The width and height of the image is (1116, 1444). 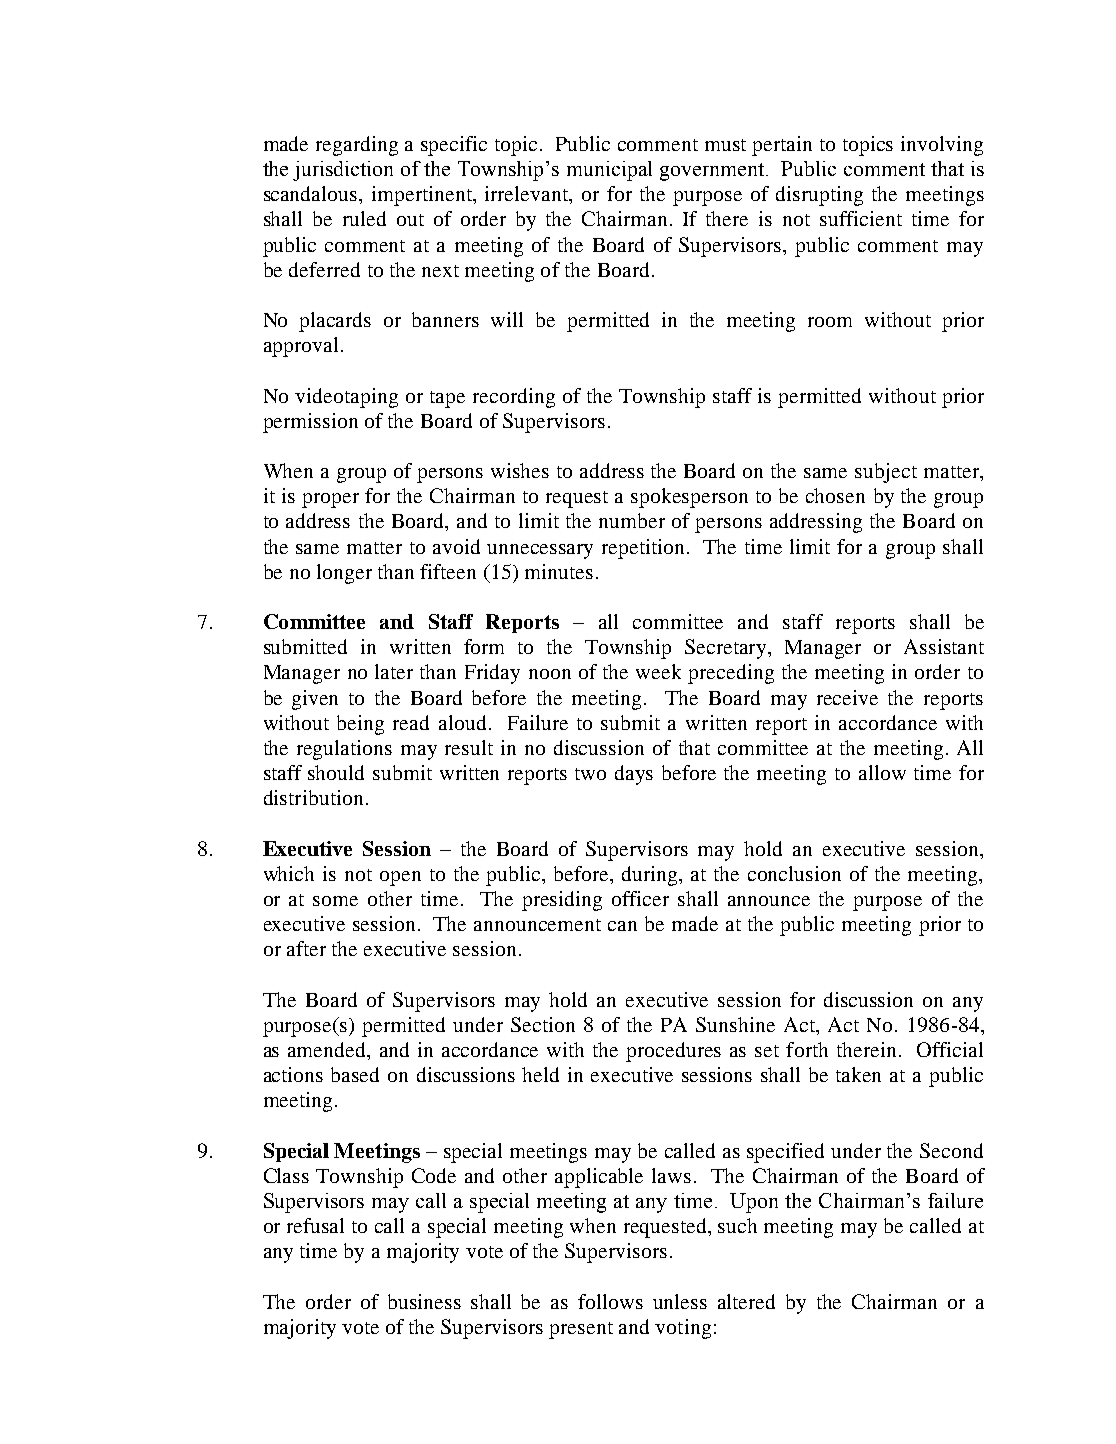 I want to click on allow, so click(x=882, y=772).
